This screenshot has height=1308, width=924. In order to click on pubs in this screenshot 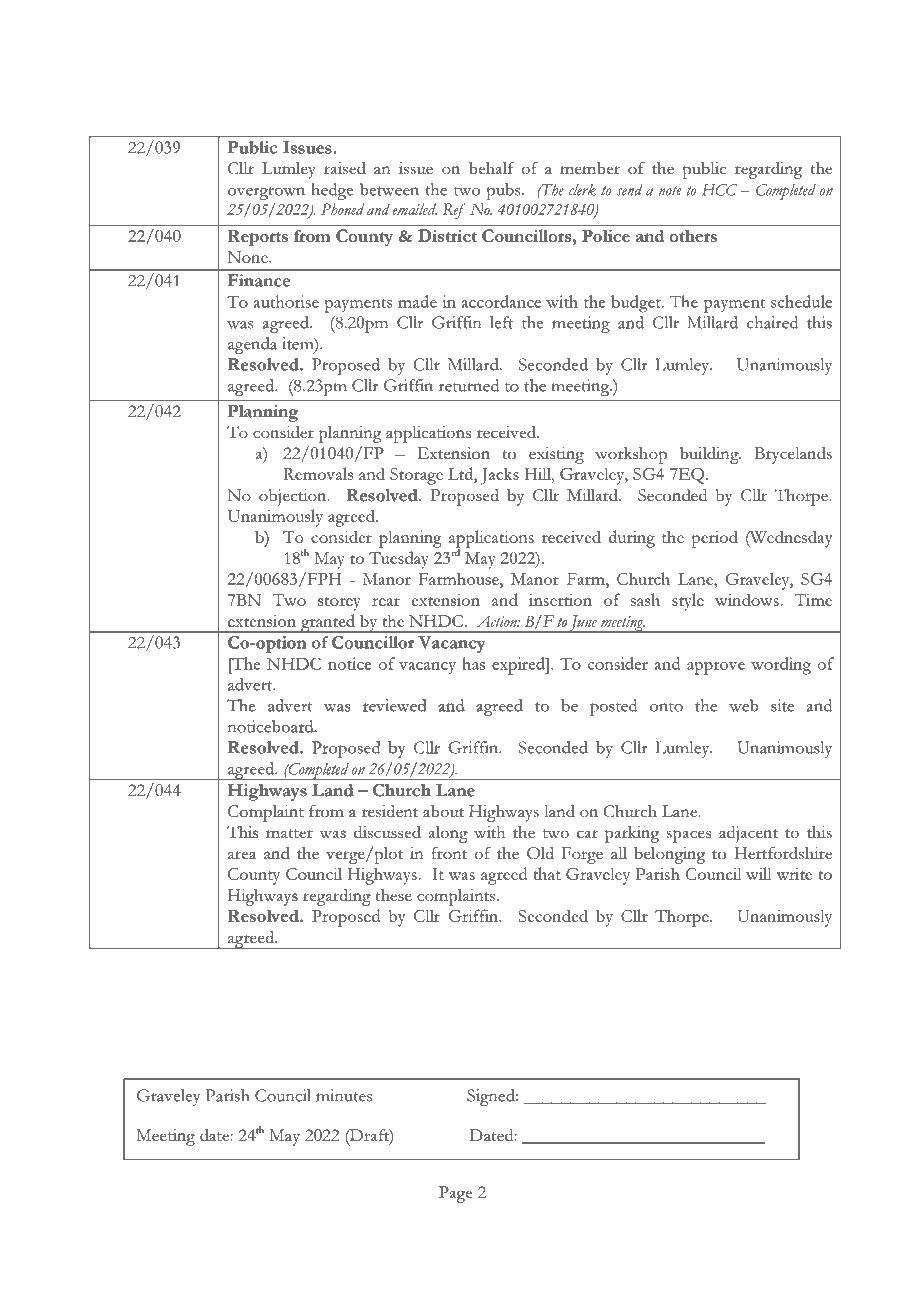, I will do `click(504, 191)`.
